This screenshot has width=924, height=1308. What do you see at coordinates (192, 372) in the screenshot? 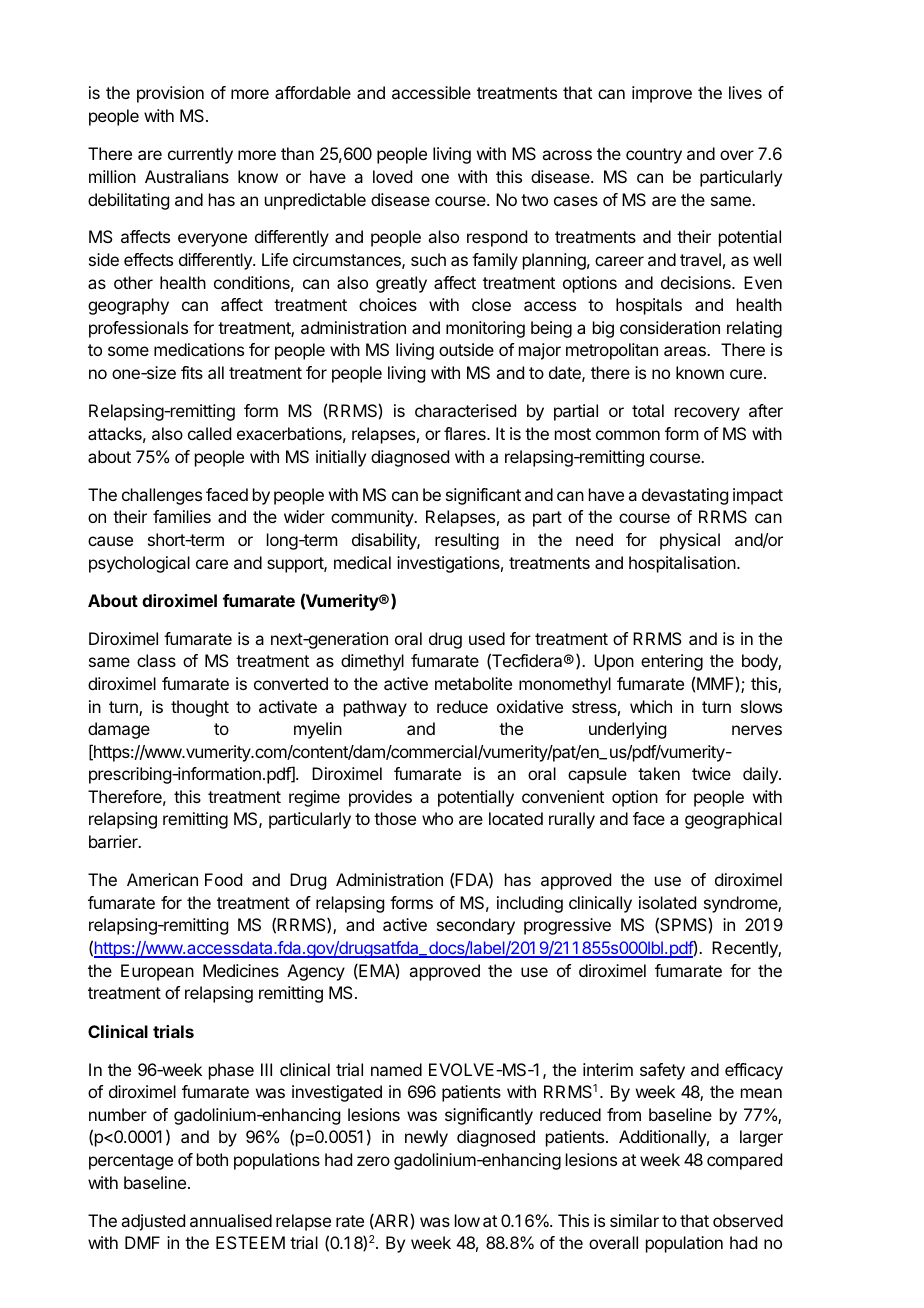
I see `fits` at bounding box center [192, 372].
